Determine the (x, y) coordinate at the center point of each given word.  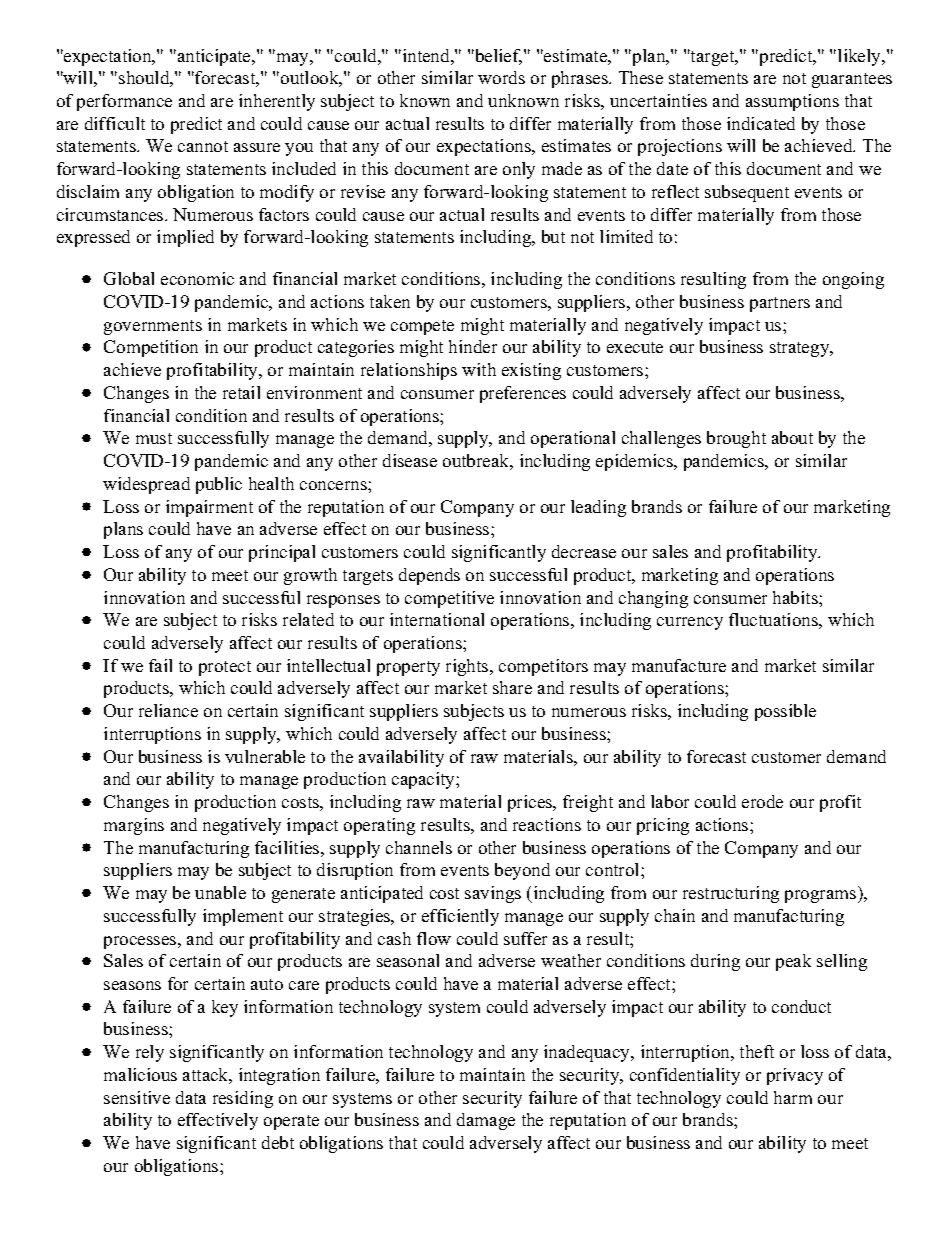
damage (486, 1121)
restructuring (731, 894)
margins (134, 826)
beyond (522, 871)
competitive (449, 599)
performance (124, 102)
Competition (151, 348)
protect (225, 668)
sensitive (137, 1097)
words (501, 77)
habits (796, 597)
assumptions (792, 102)
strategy (801, 349)
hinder (473, 346)
